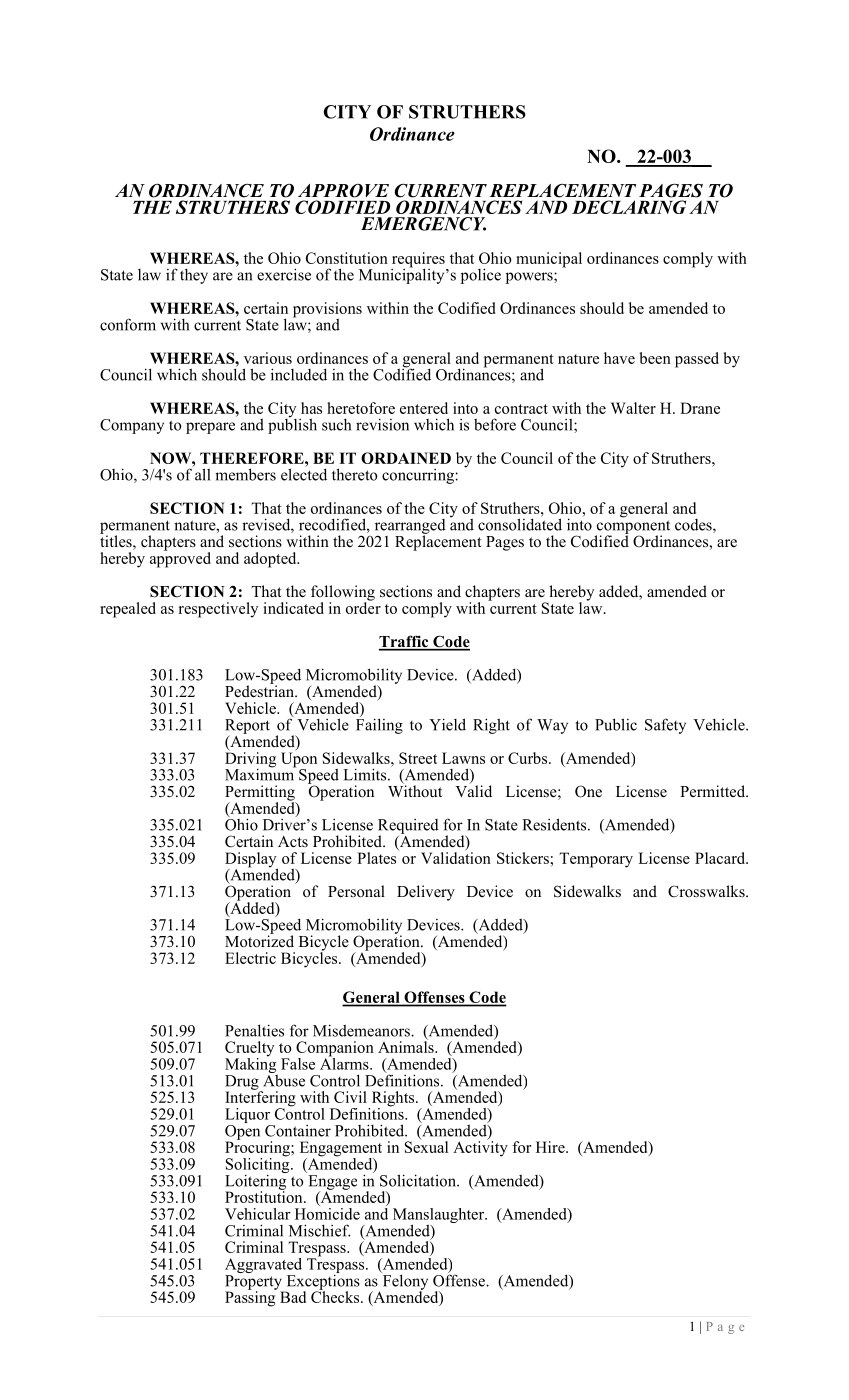  I want to click on Property, so click(254, 1283).
